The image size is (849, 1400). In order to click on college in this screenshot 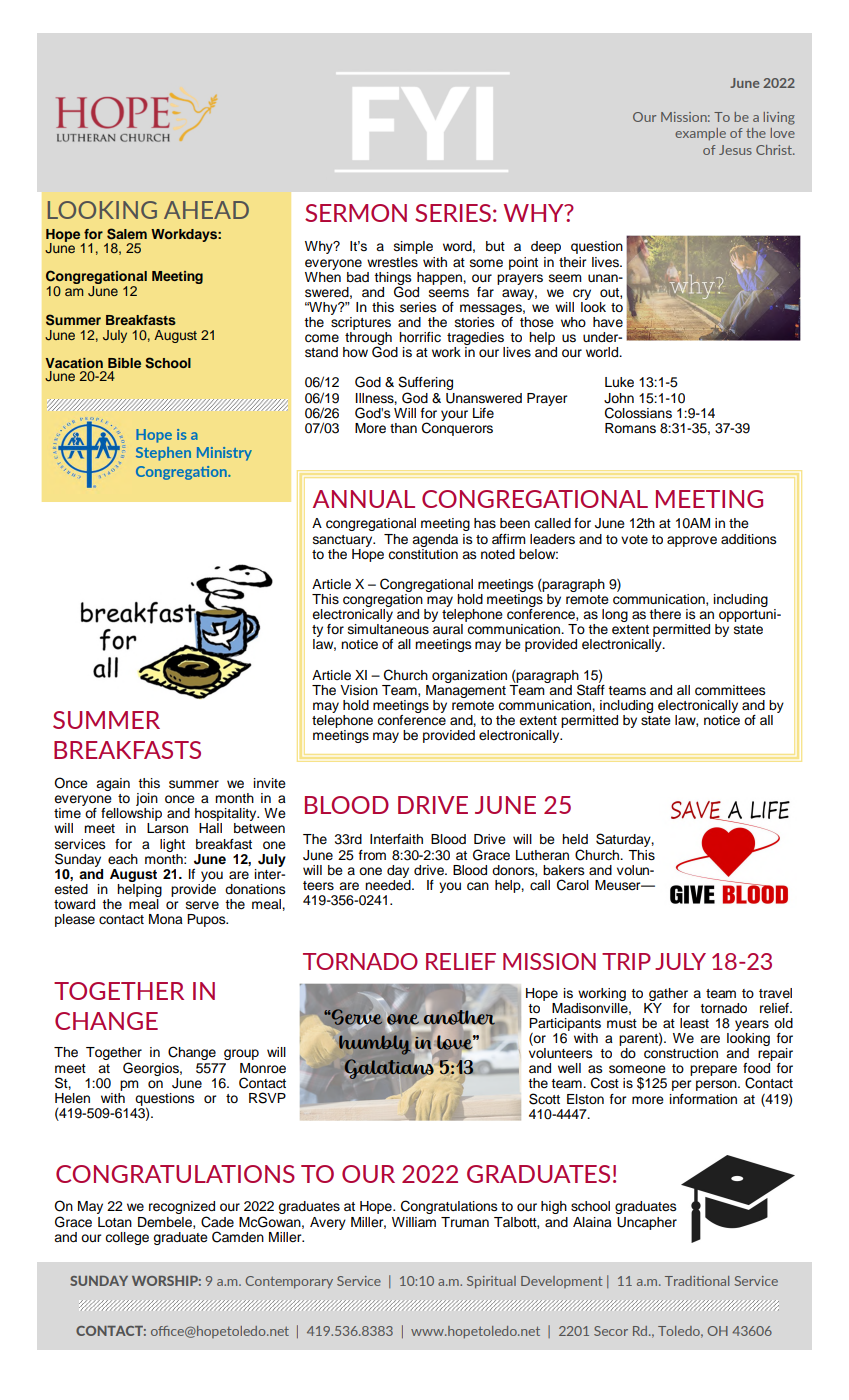, I will do `click(127, 1238)`.
